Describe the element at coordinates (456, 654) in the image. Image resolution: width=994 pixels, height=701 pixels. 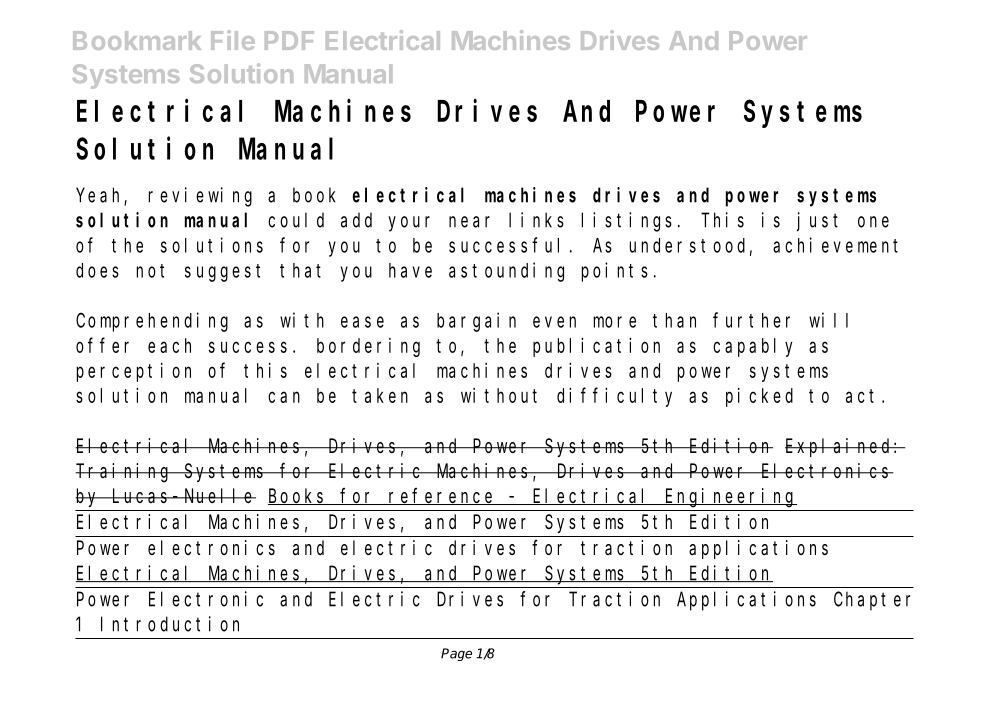
I see `Page` at that location.
